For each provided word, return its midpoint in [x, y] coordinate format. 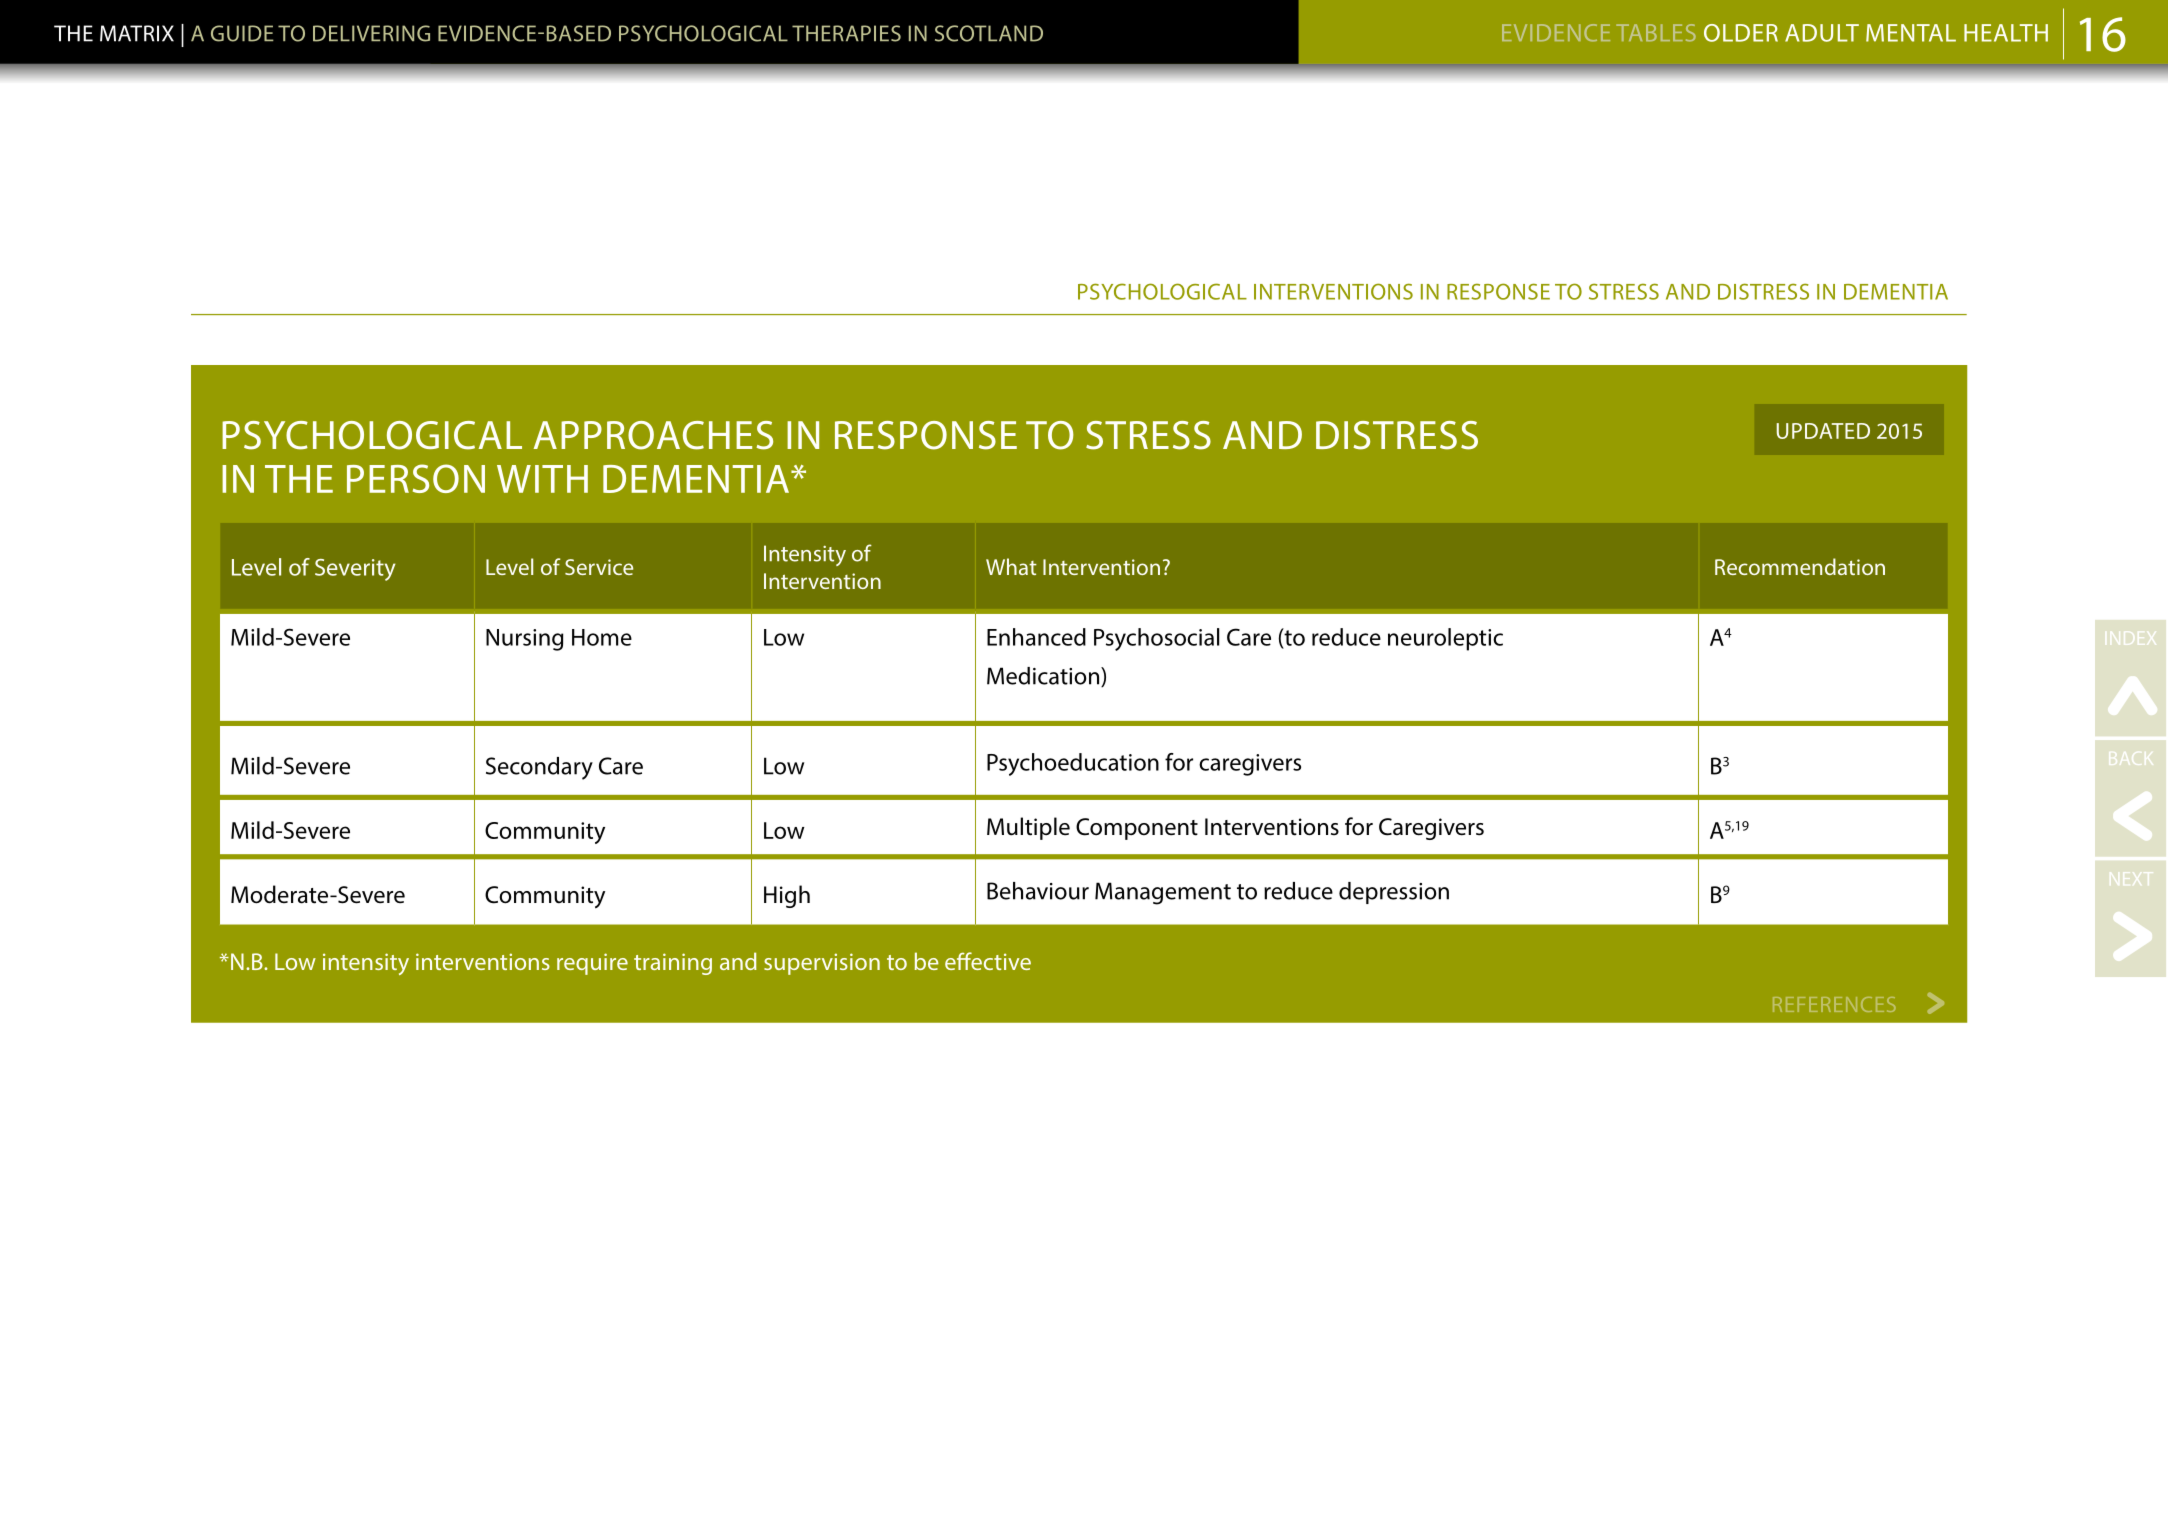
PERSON [416, 478]
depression [1394, 893]
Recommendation [1800, 566]
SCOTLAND [989, 33]
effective [988, 961]
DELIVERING [371, 33]
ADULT [1822, 33]
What [1011, 566]
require [592, 964]
